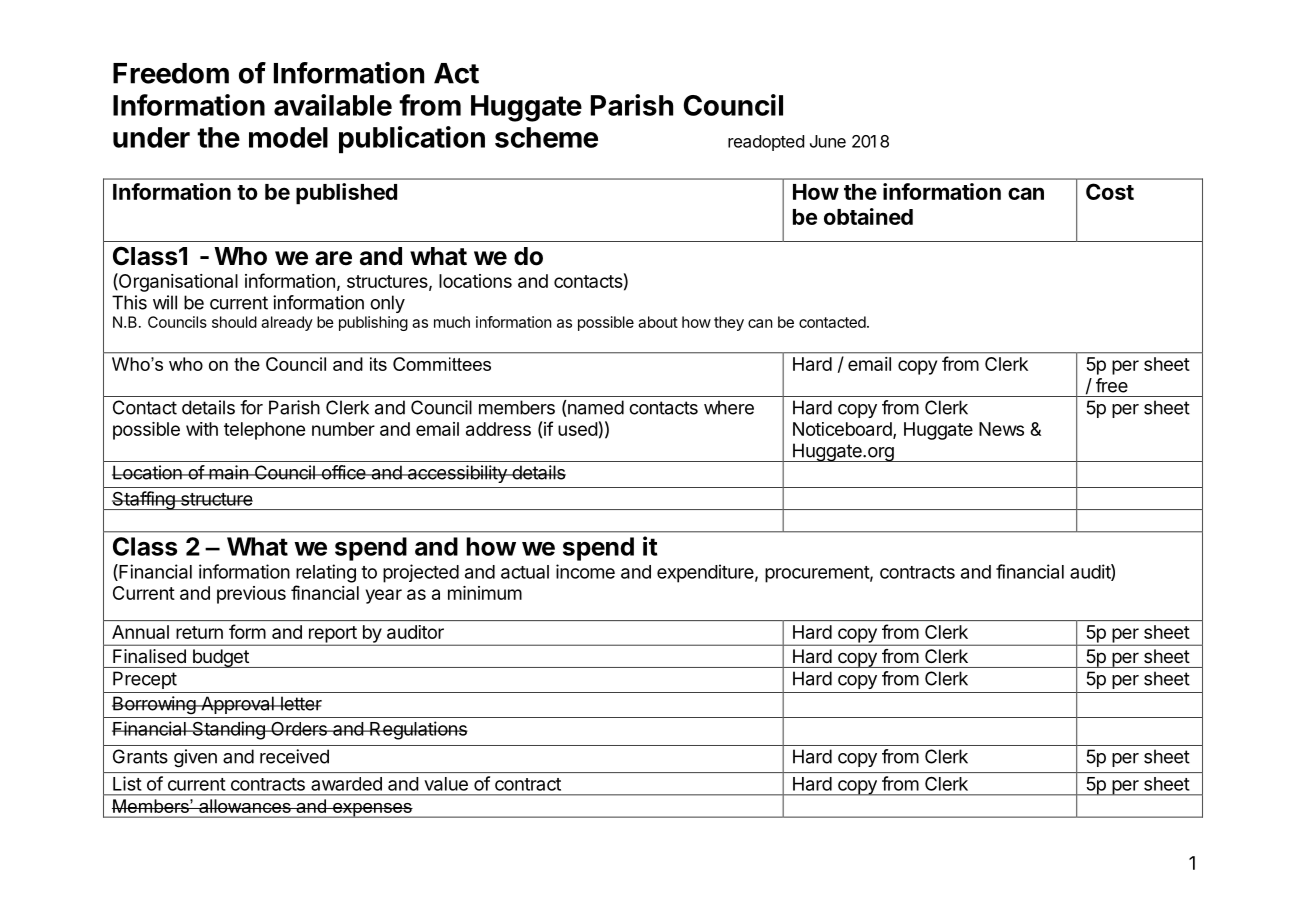 This screenshot has width=1308, height=924. What do you see at coordinates (585, 571) in the screenshot?
I see `income` at bounding box center [585, 571].
